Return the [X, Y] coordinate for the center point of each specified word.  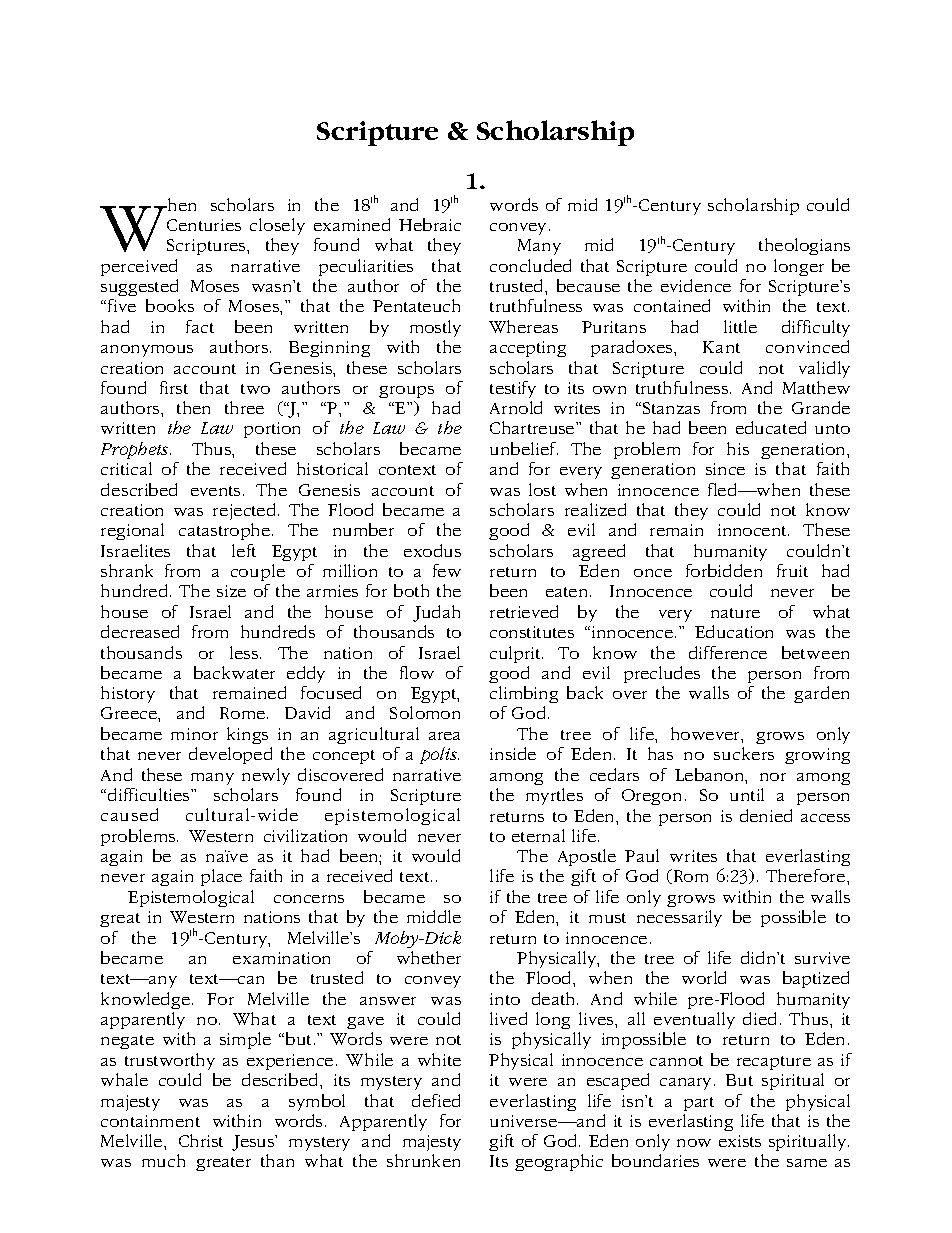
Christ [201, 1140]
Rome [244, 713]
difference [728, 652]
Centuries [204, 225]
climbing [524, 694]
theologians [804, 246]
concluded [530, 265]
